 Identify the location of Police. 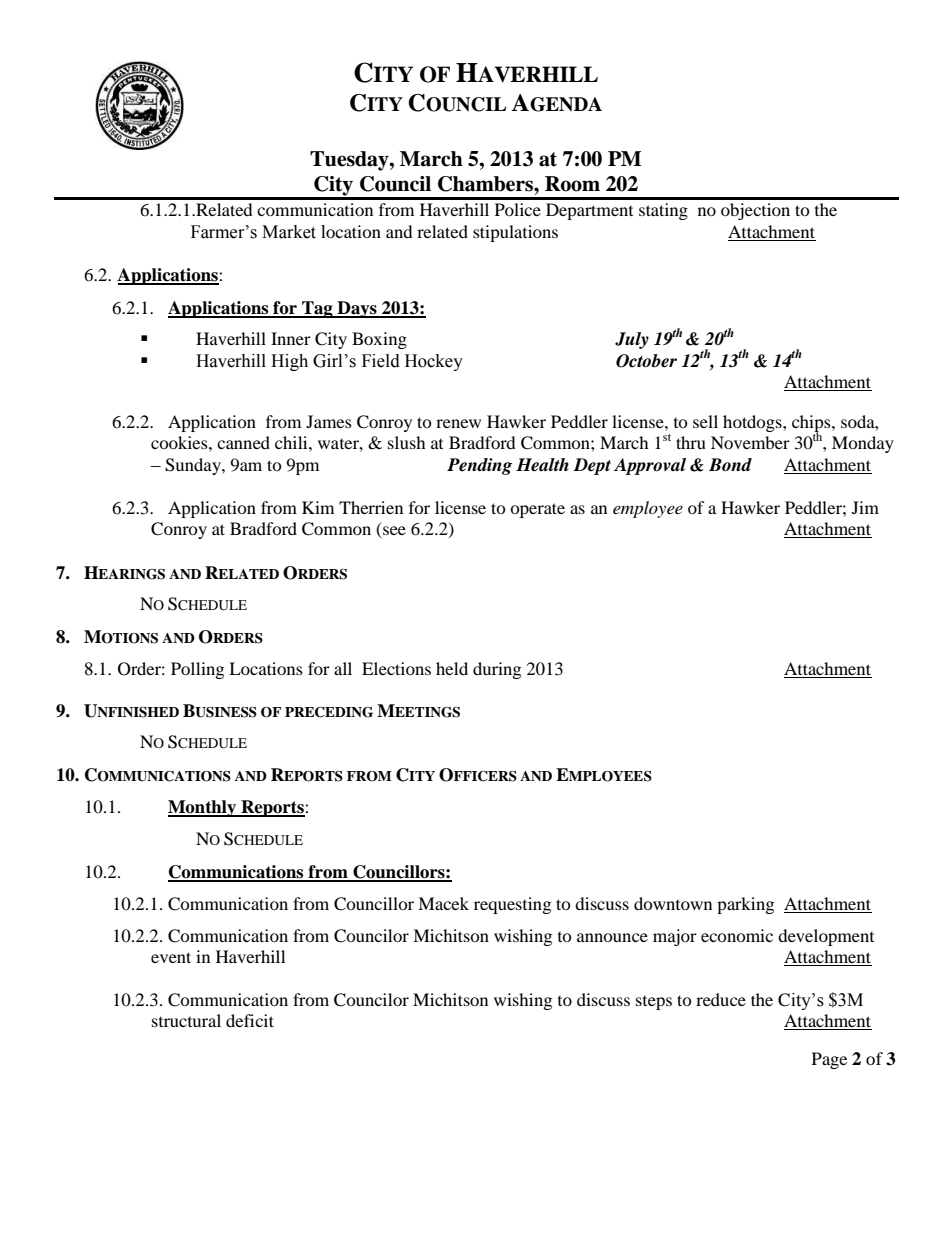
(518, 209).
